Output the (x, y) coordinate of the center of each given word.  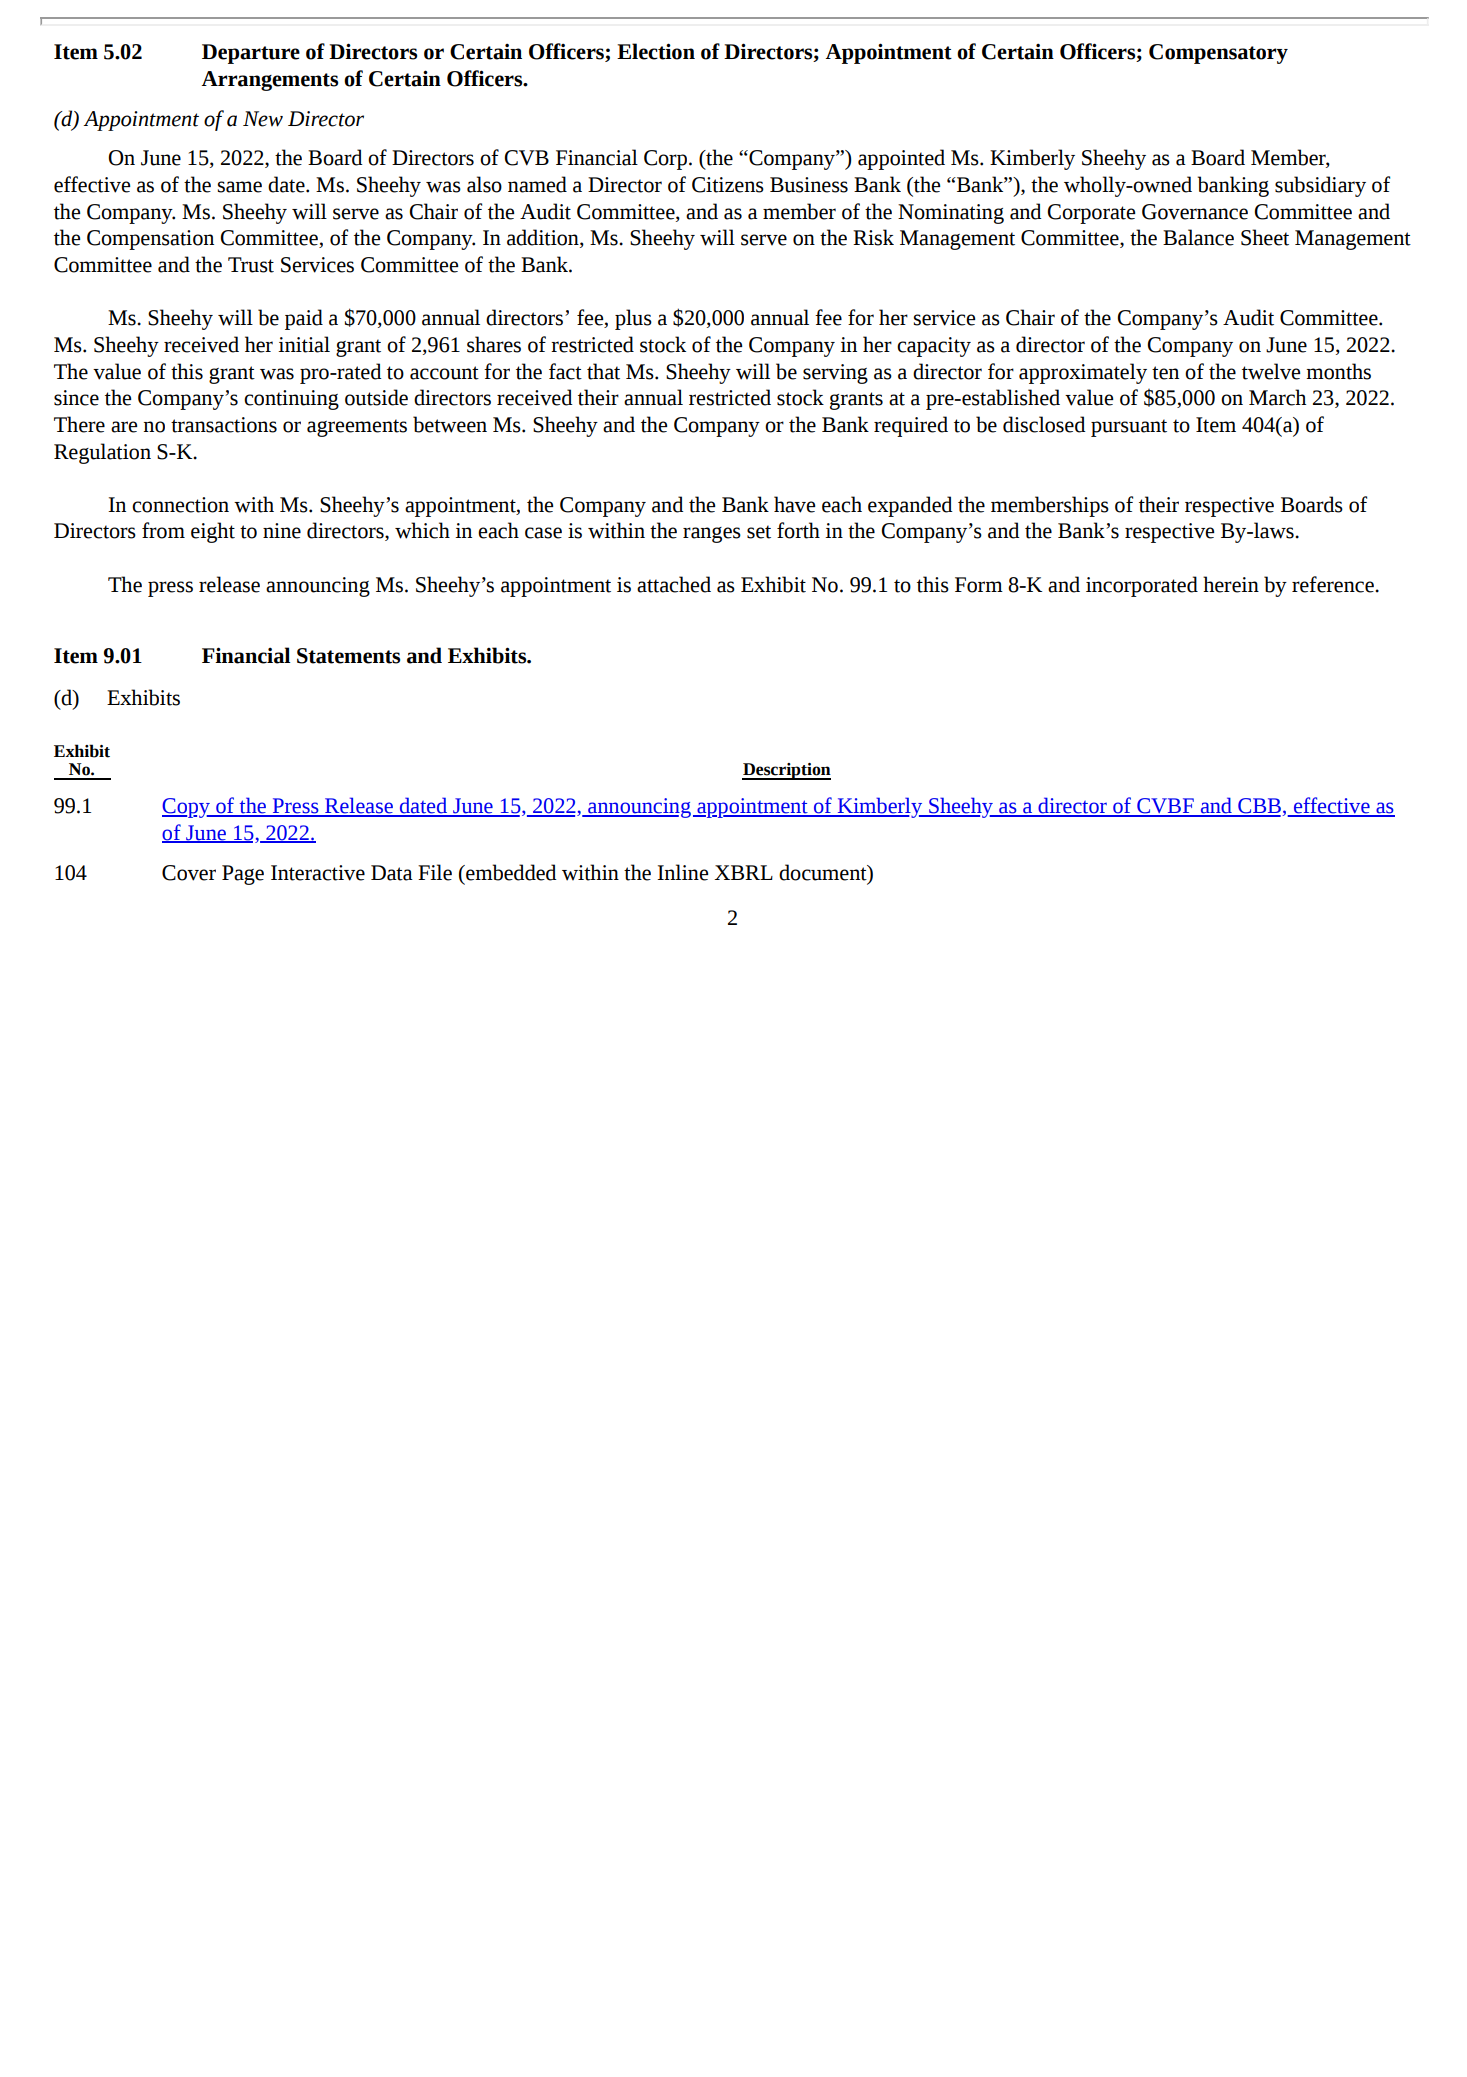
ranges (712, 535)
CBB (1258, 807)
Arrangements (270, 81)
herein (1231, 584)
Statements (348, 656)
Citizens (728, 185)
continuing (291, 400)
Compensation (150, 240)
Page (243, 875)
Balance (1198, 237)
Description (786, 771)
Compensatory (1218, 54)
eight (213, 532)
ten (1165, 373)
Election (656, 51)
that (603, 371)
